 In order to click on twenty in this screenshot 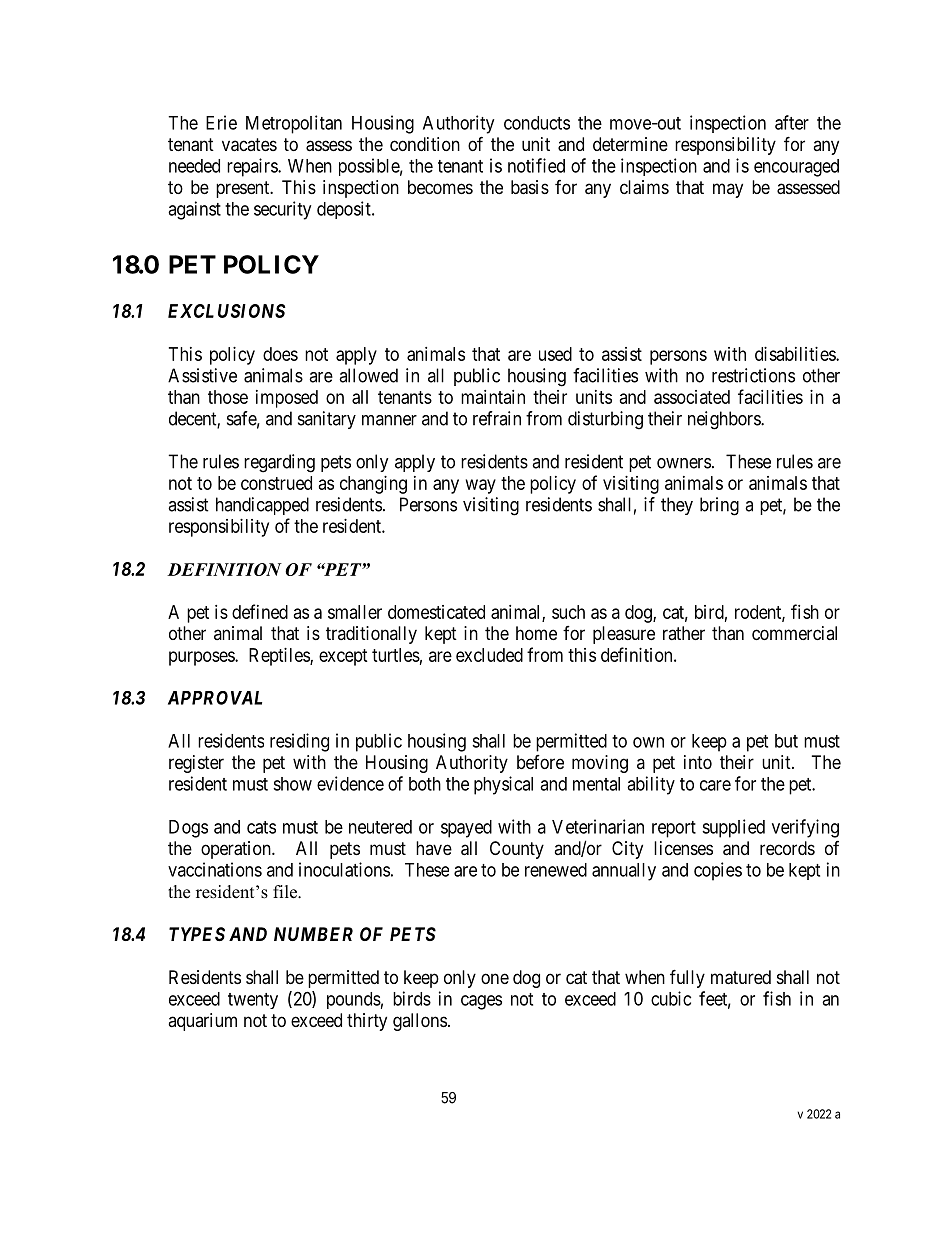, I will do `click(253, 1001)`.
